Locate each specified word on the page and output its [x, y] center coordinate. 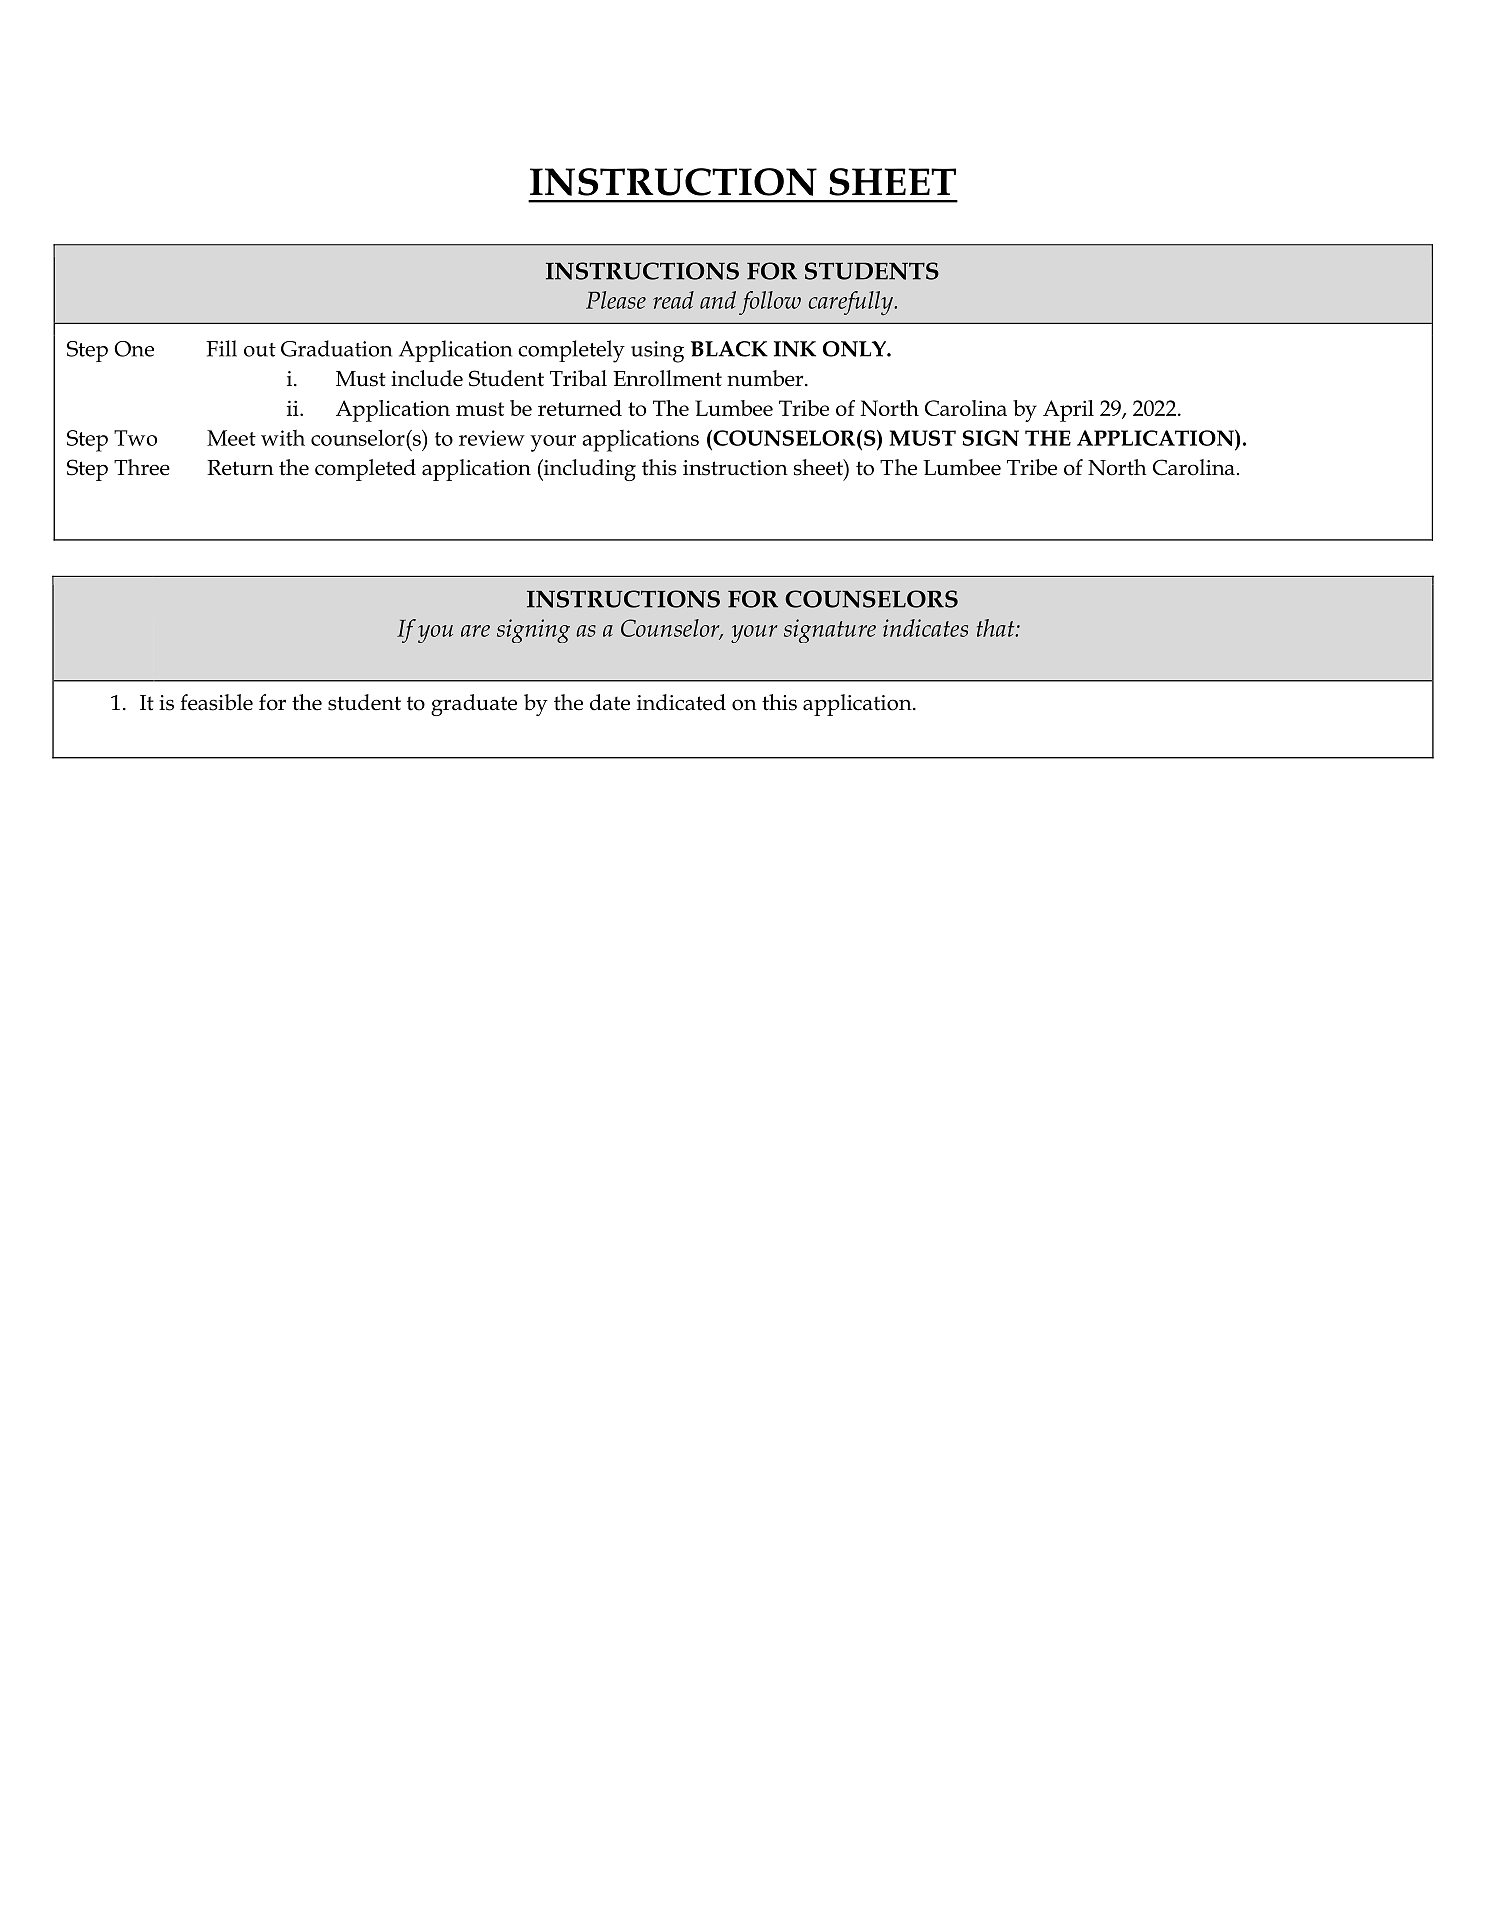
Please [616, 300]
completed [365, 470]
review [492, 438]
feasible [216, 702]
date [610, 702]
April [1068, 411]
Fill [221, 348]
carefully [852, 303]
